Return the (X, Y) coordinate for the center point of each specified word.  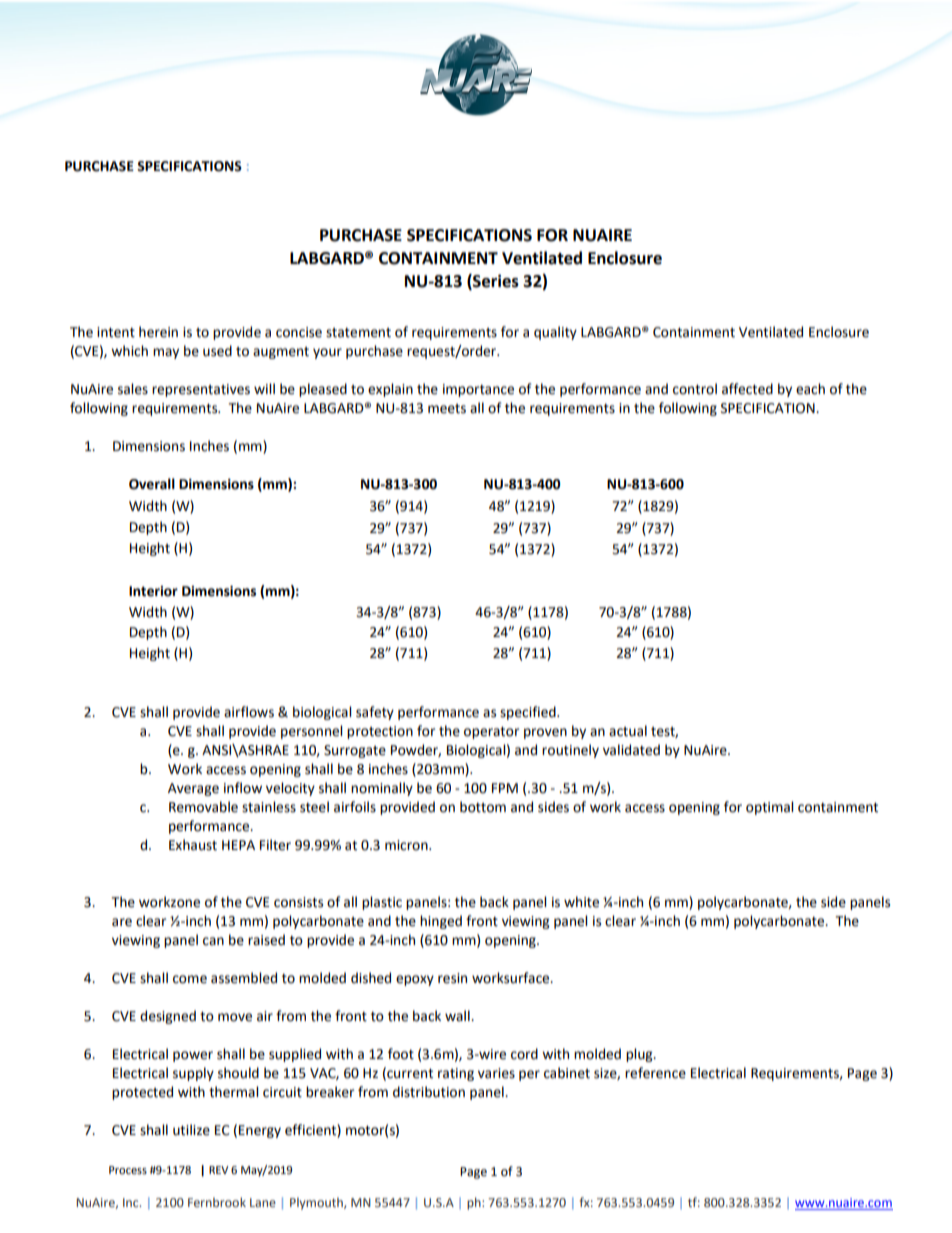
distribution (429, 1092)
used (217, 351)
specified (529, 713)
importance (478, 390)
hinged (441, 922)
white (581, 902)
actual (628, 731)
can (213, 941)
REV (218, 1170)
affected (747, 389)
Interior (153, 591)
